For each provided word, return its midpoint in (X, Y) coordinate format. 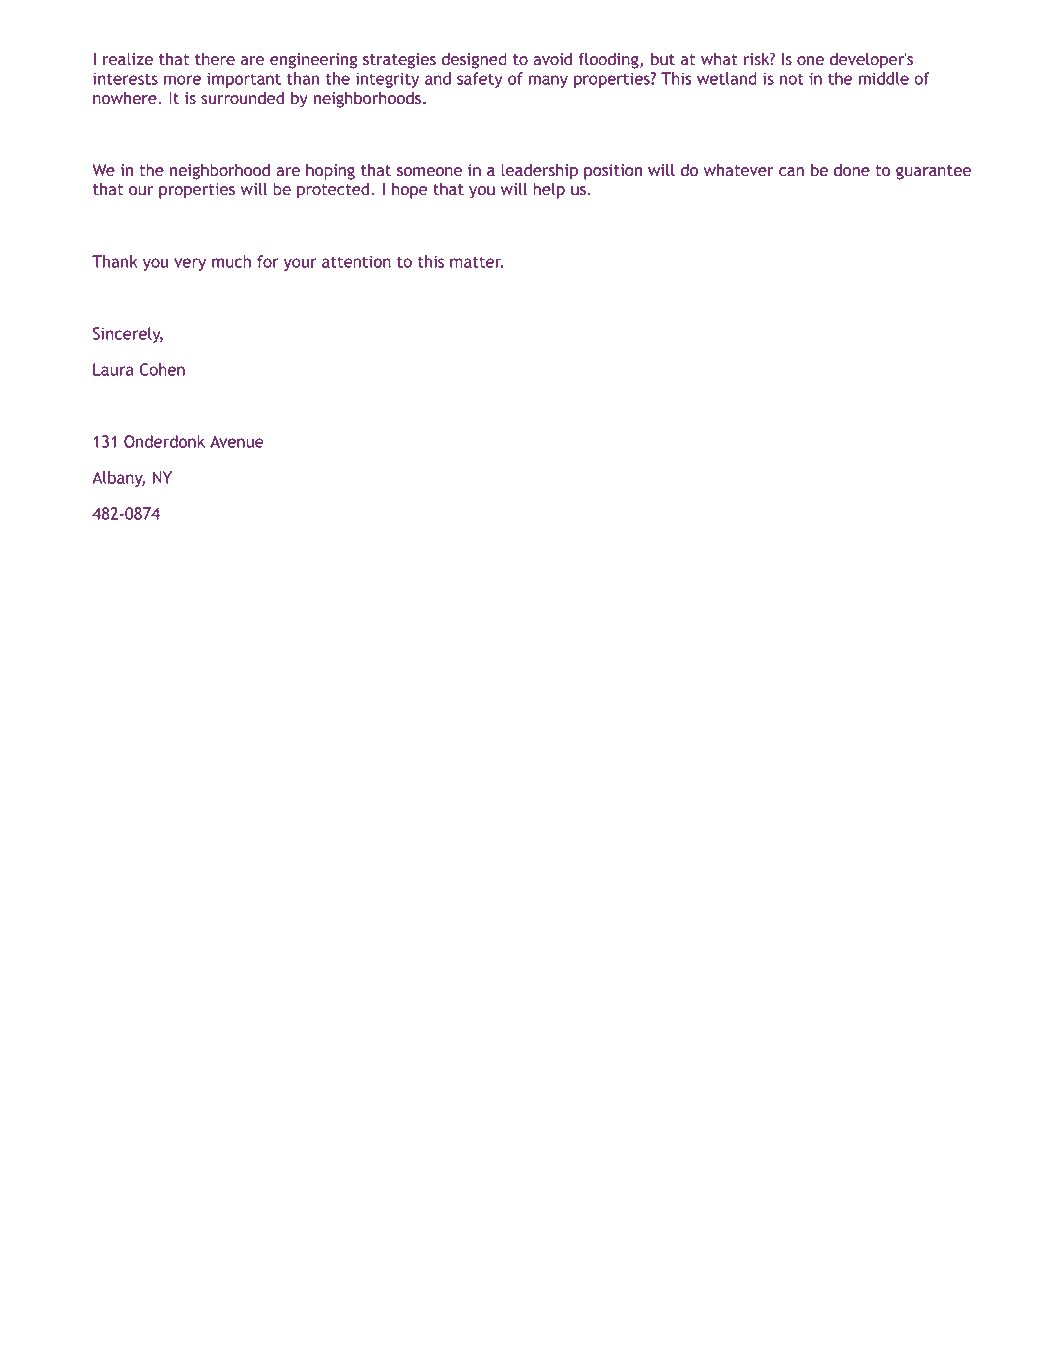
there (215, 59)
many (548, 81)
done (852, 170)
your (300, 264)
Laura (113, 369)
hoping (330, 171)
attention (356, 261)
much (231, 261)
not (792, 79)
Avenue (237, 441)
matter (476, 262)
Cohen (162, 369)
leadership (539, 171)
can (791, 172)
